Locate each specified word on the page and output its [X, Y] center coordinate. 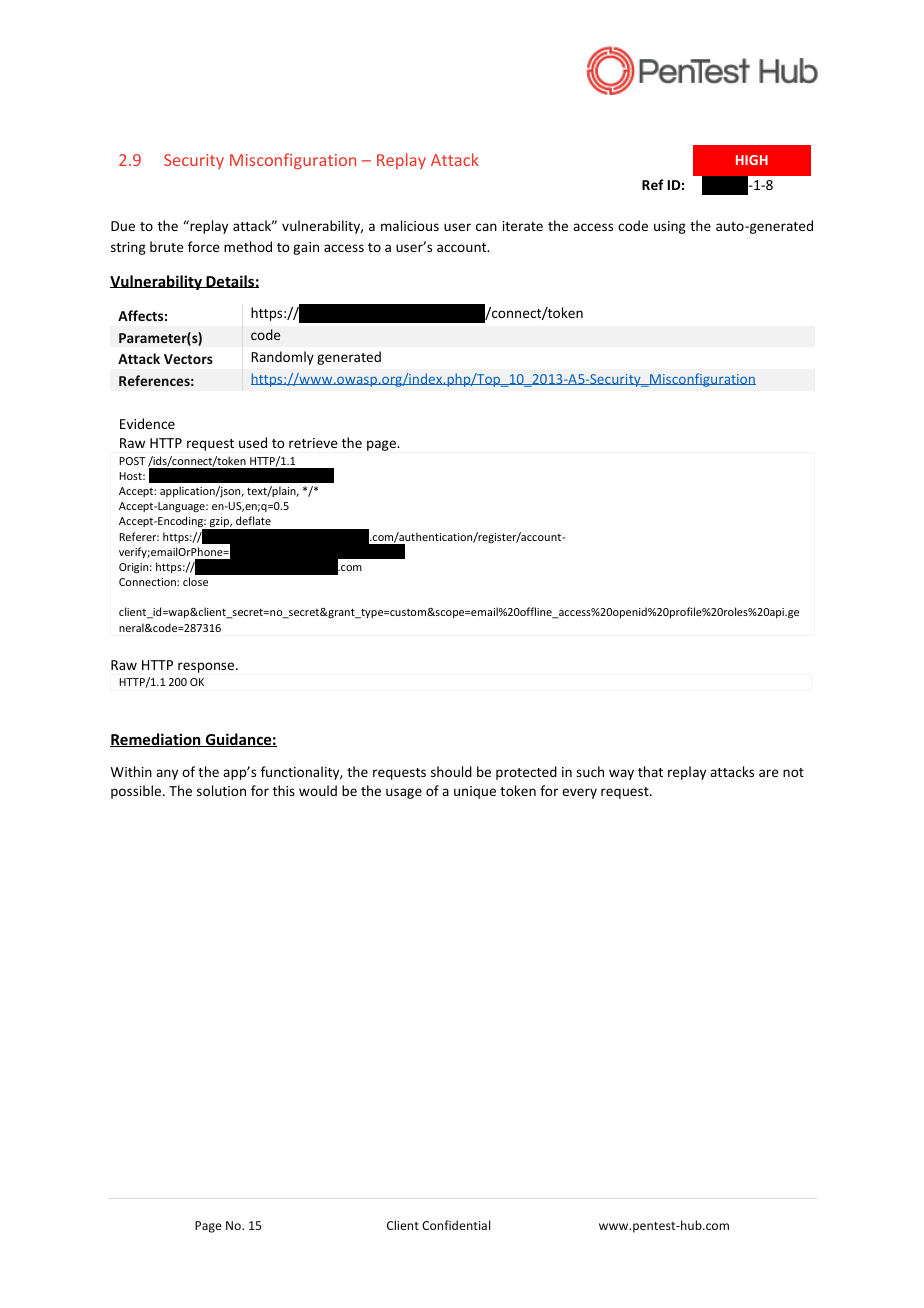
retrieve [313, 443]
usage [404, 793]
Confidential [456, 1225]
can [486, 227]
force [203, 246]
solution [221, 790]
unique [475, 792]
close [195, 581]
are [768, 773]
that [650, 771]
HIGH [752, 160]
